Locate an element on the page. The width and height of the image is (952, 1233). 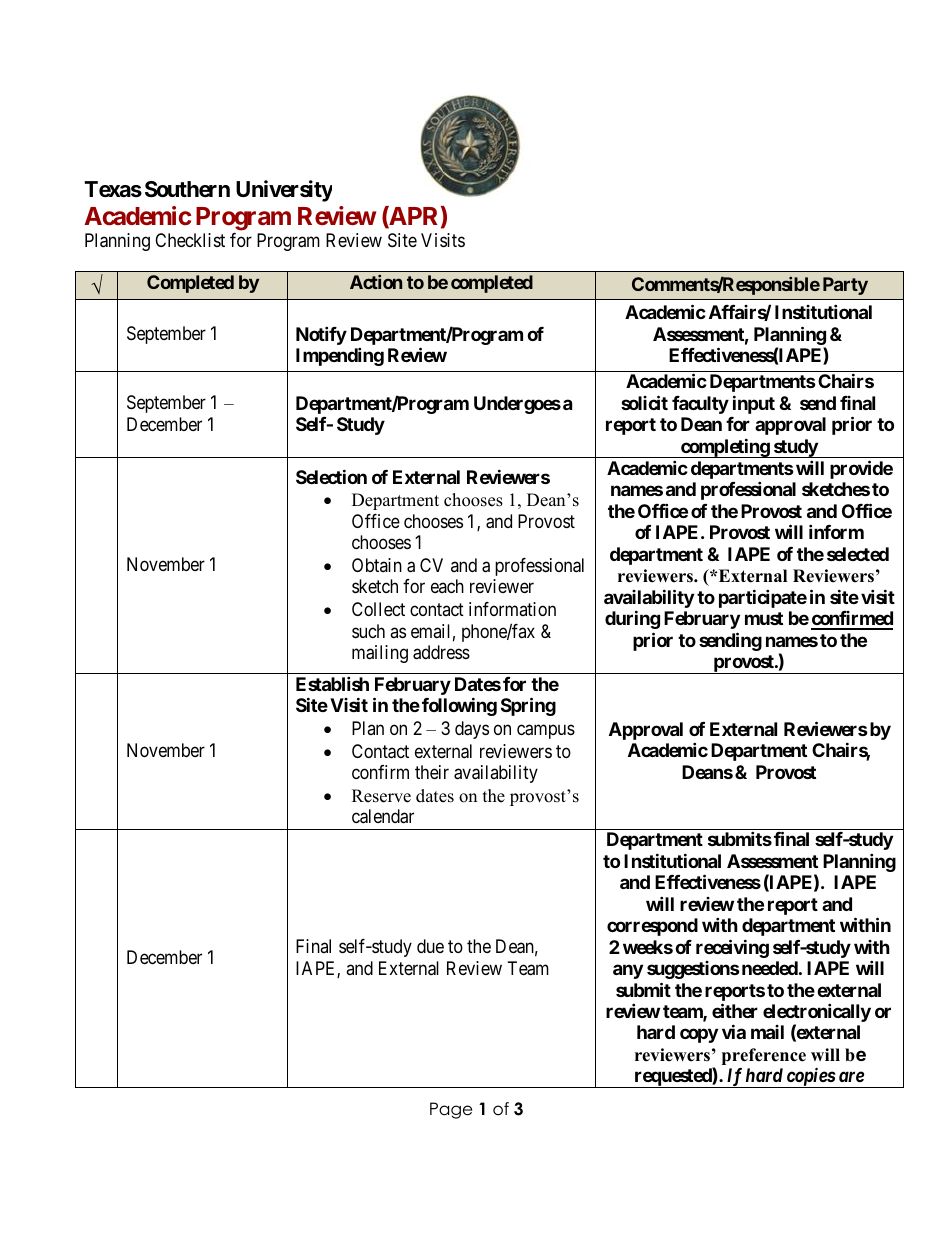
completing is located at coordinates (725, 448).
